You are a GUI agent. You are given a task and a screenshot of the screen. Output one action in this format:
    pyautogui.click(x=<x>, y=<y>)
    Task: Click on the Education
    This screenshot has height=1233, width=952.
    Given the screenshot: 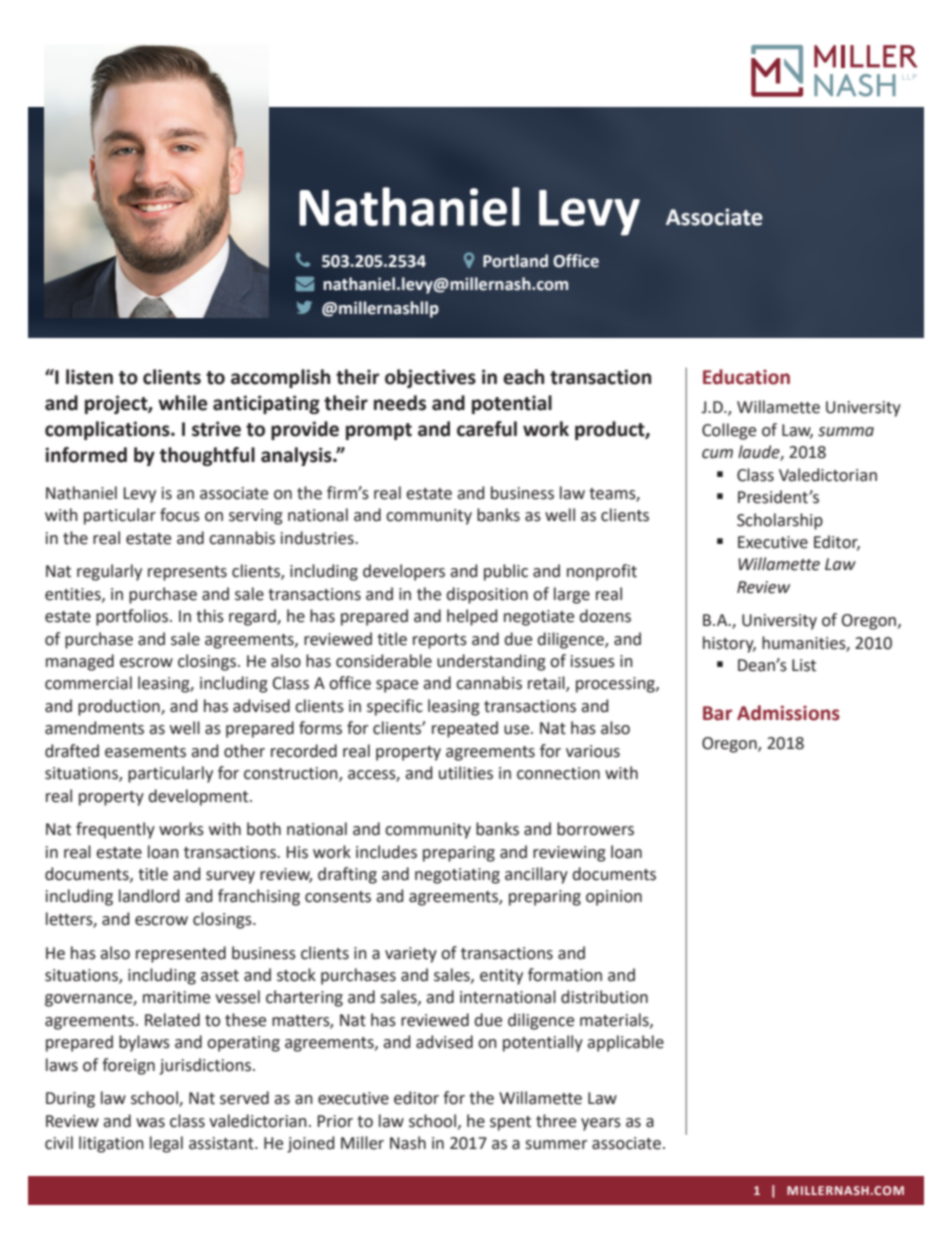 What is the action you would take?
    pyautogui.click(x=746, y=377)
